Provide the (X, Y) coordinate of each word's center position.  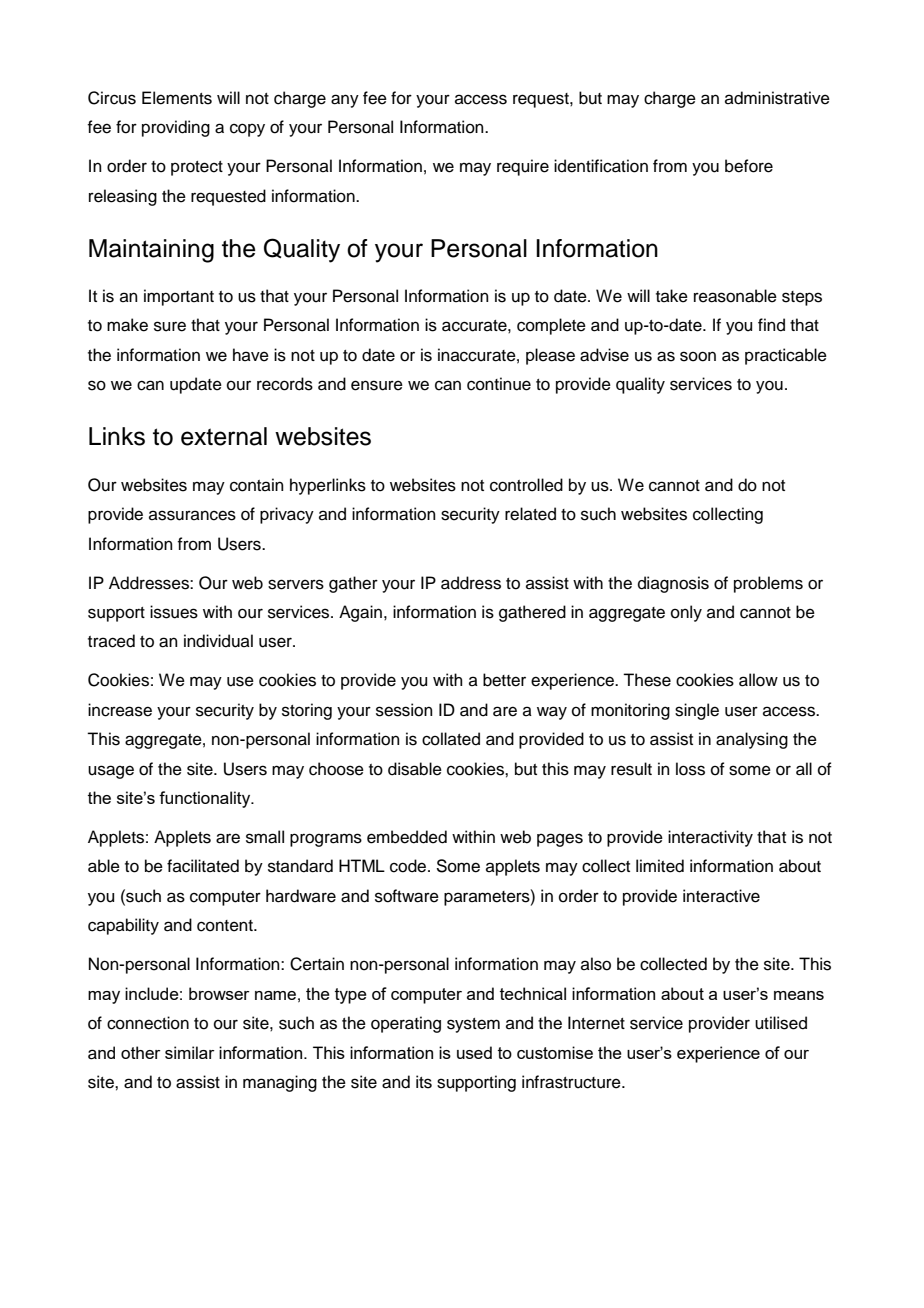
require (523, 167)
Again (360, 613)
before (749, 166)
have (251, 355)
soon (698, 356)
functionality (206, 799)
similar (190, 1052)
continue (499, 384)
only (686, 613)
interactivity (710, 838)
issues (174, 612)
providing (176, 128)
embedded (407, 837)
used (474, 1052)
